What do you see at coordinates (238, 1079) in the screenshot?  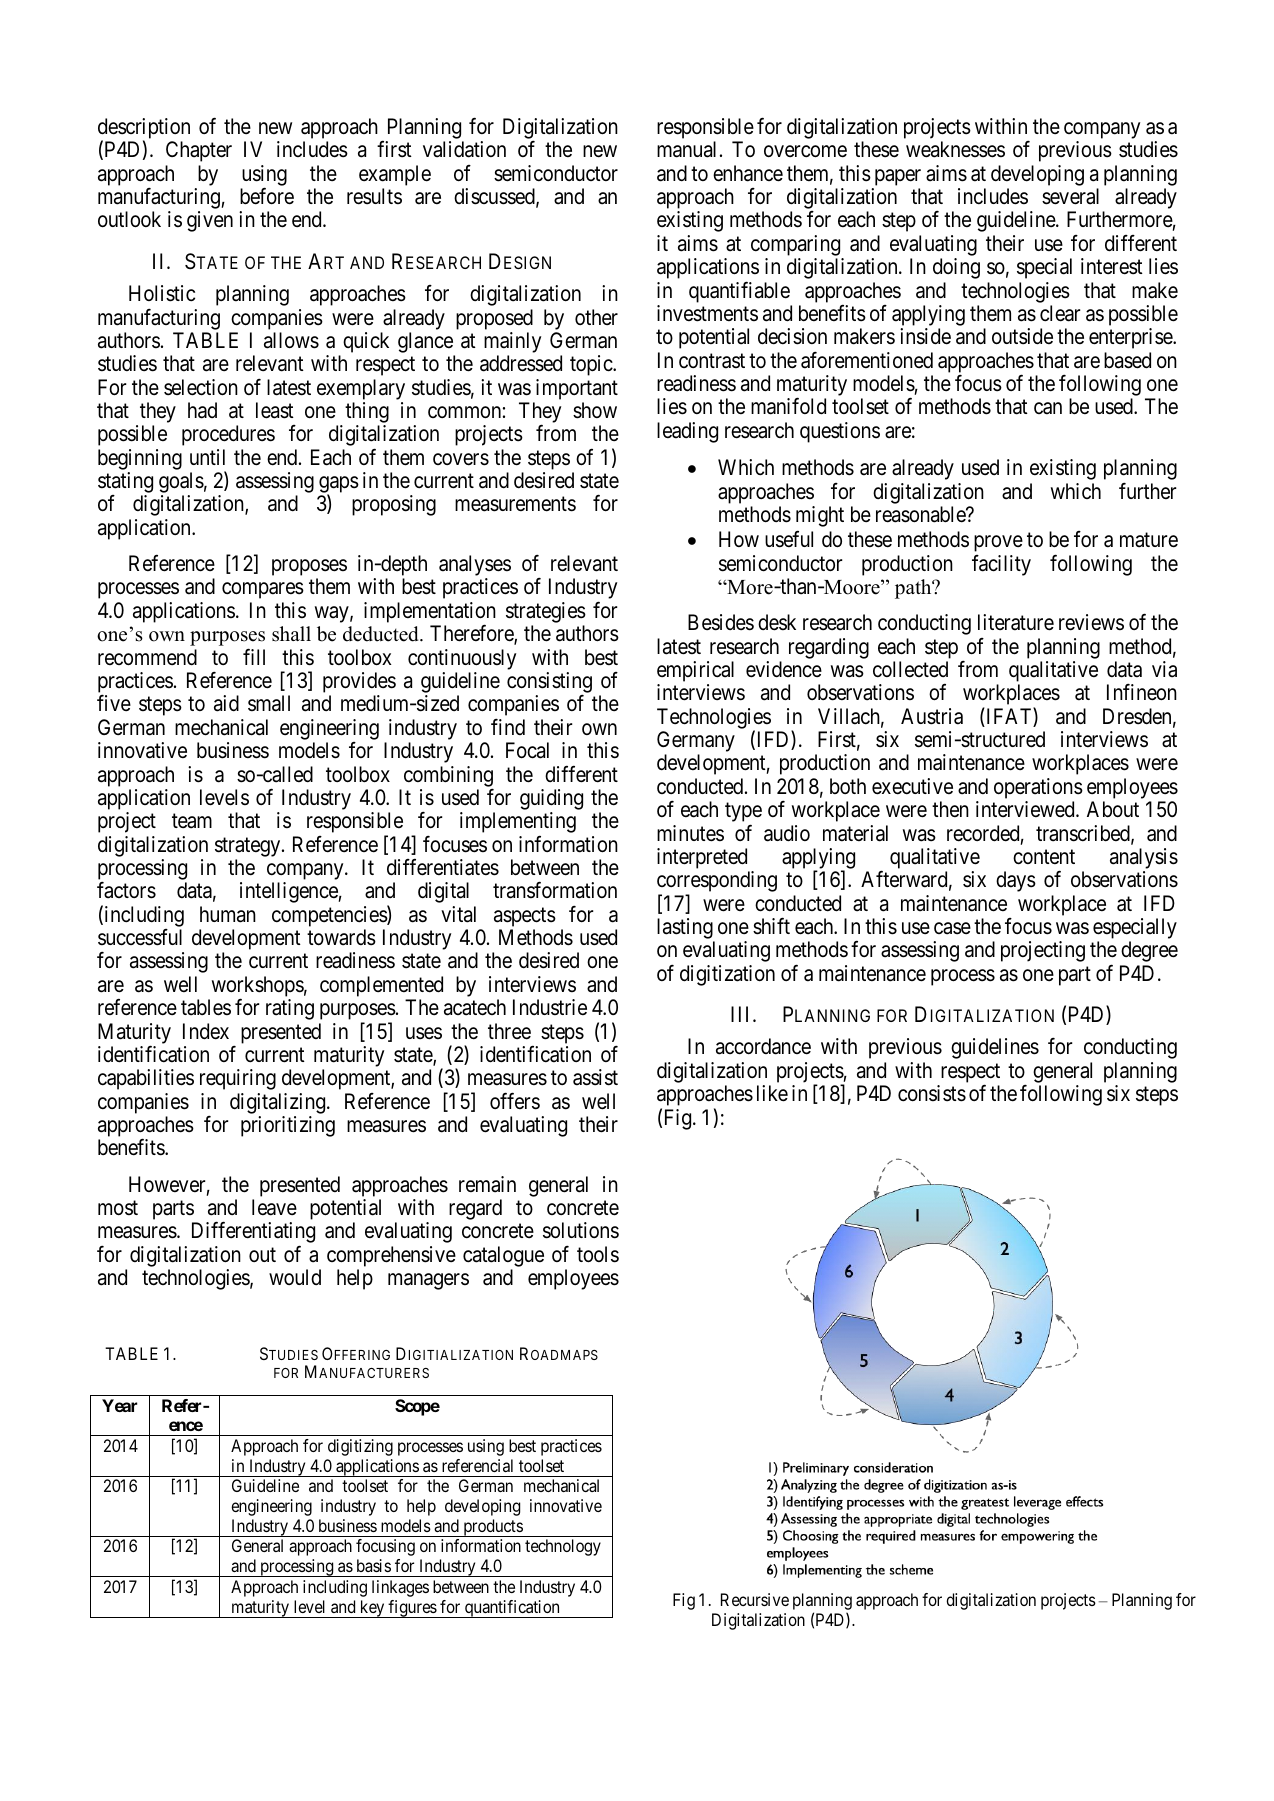 I see `requiring` at bounding box center [238, 1079].
